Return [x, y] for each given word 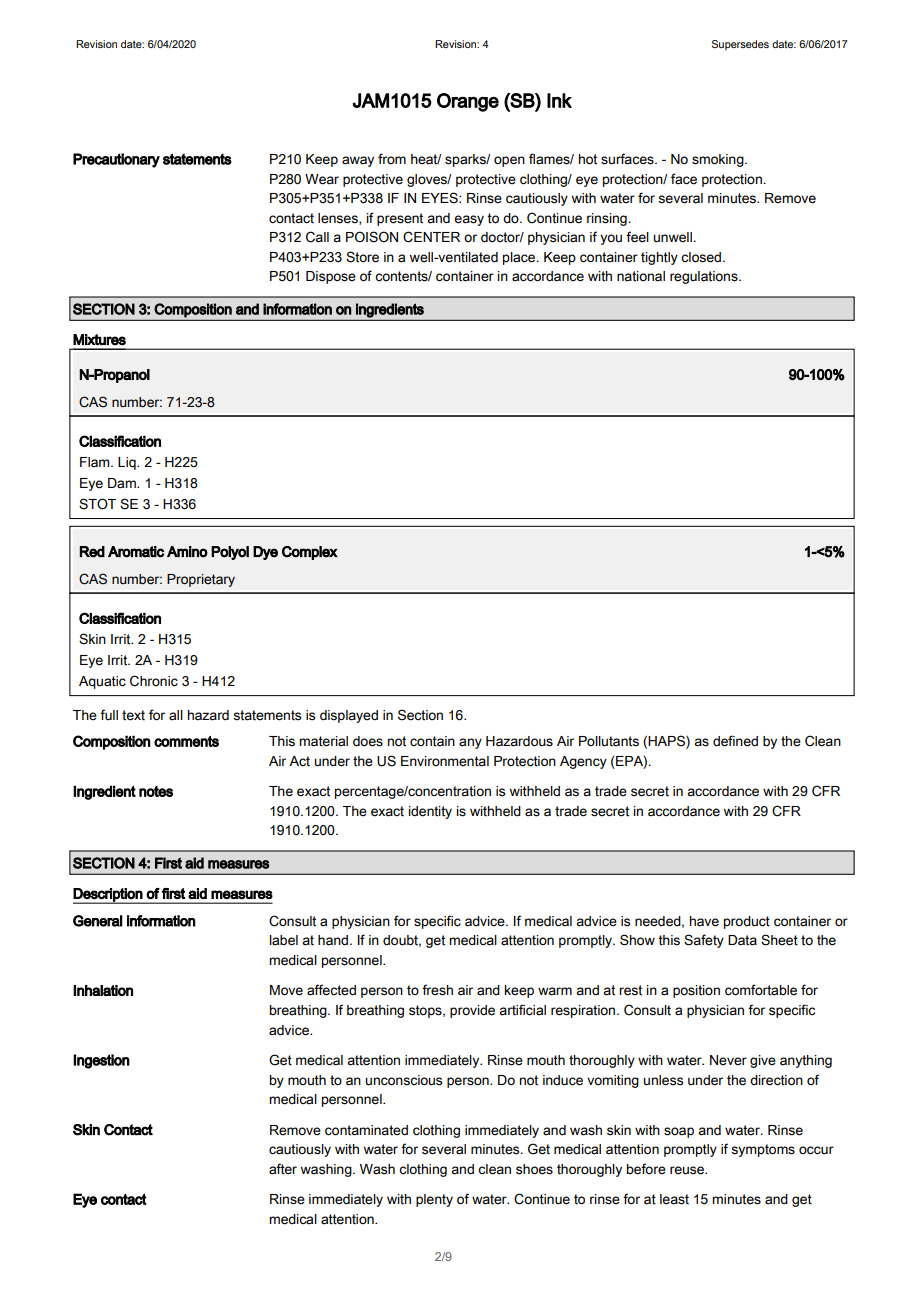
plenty [434, 1200]
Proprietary [201, 580]
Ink [559, 100]
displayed [349, 716]
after [283, 1169]
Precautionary [116, 160]
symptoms [763, 1150]
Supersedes [740, 45]
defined [735, 741]
